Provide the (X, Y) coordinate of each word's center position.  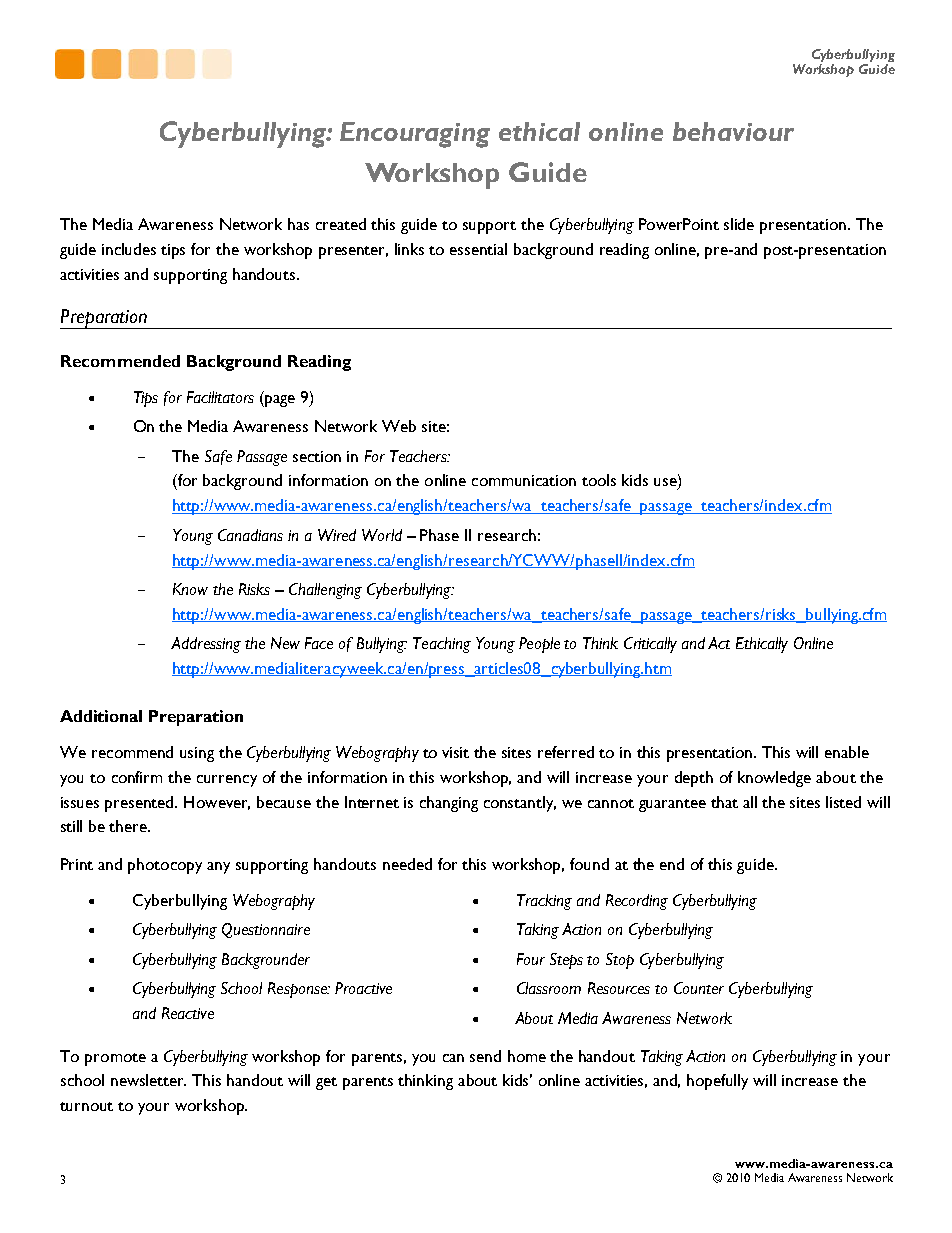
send (485, 1056)
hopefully (717, 1082)
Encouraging (415, 135)
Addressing (206, 645)
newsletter (148, 1080)
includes (129, 249)
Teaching (442, 645)
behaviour (733, 131)
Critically (650, 645)
